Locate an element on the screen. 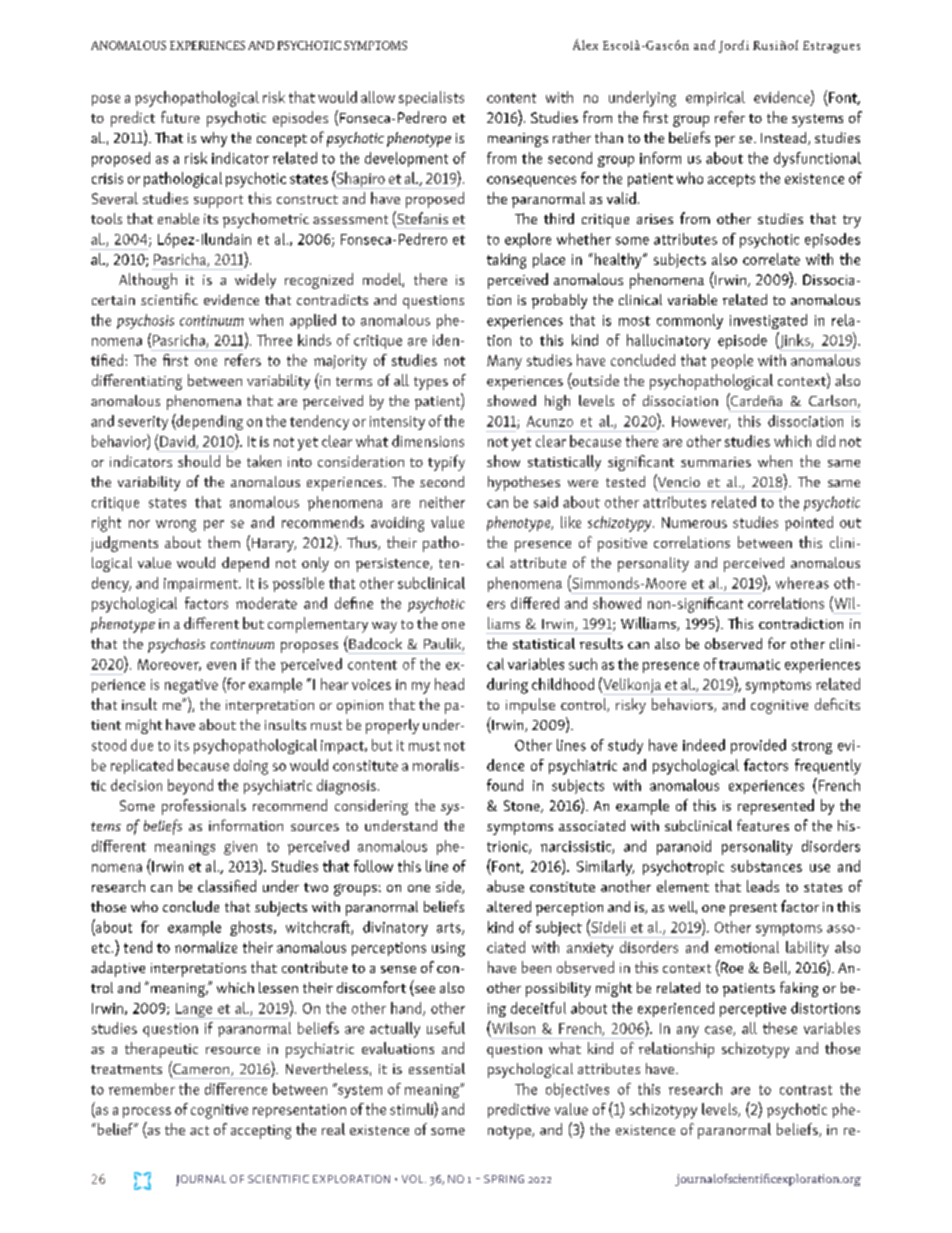  taking is located at coordinates (506, 261).
